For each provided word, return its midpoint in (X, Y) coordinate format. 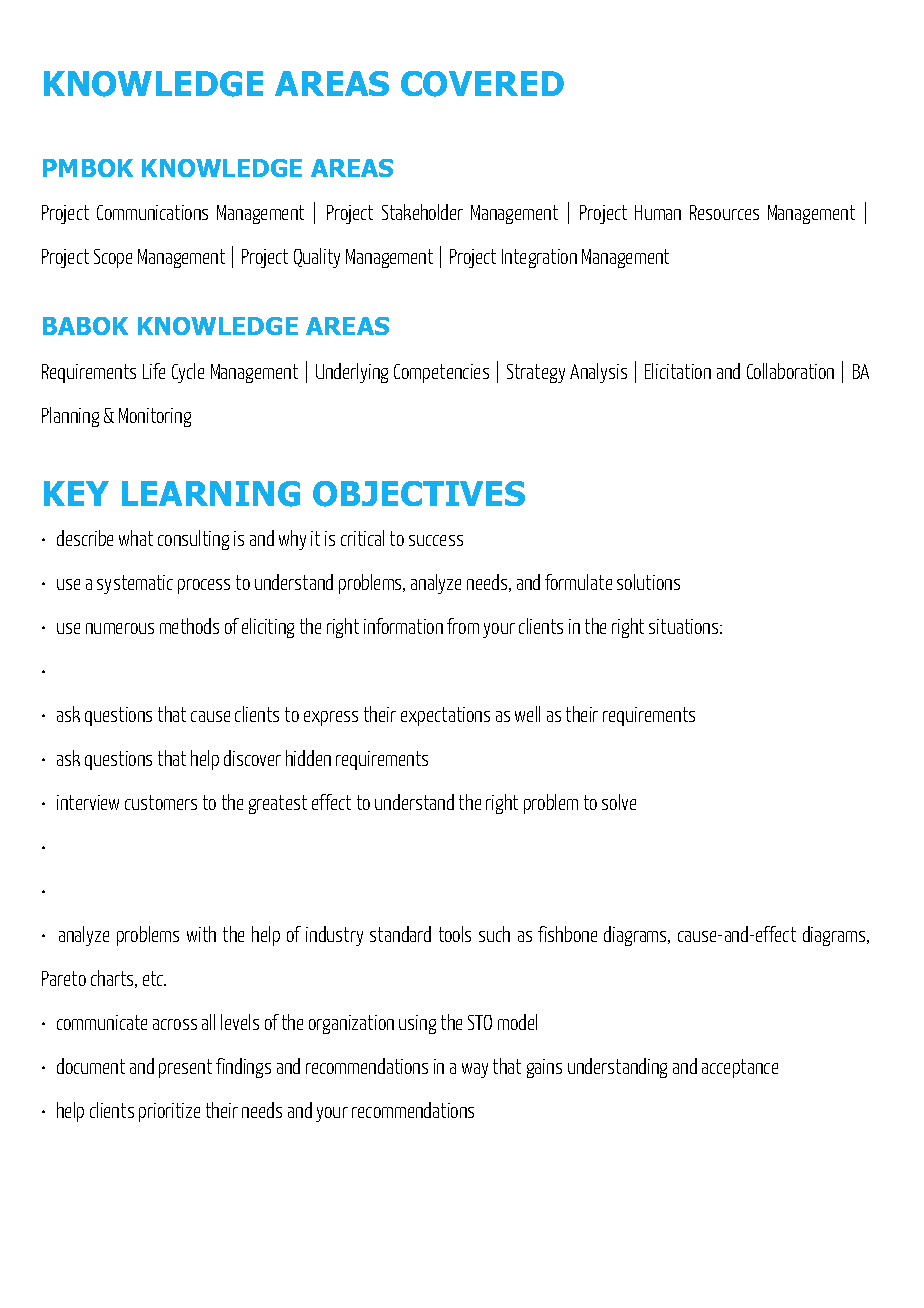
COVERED (482, 84)
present (185, 1068)
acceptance (740, 1068)
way (475, 1070)
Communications (152, 212)
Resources (724, 212)
